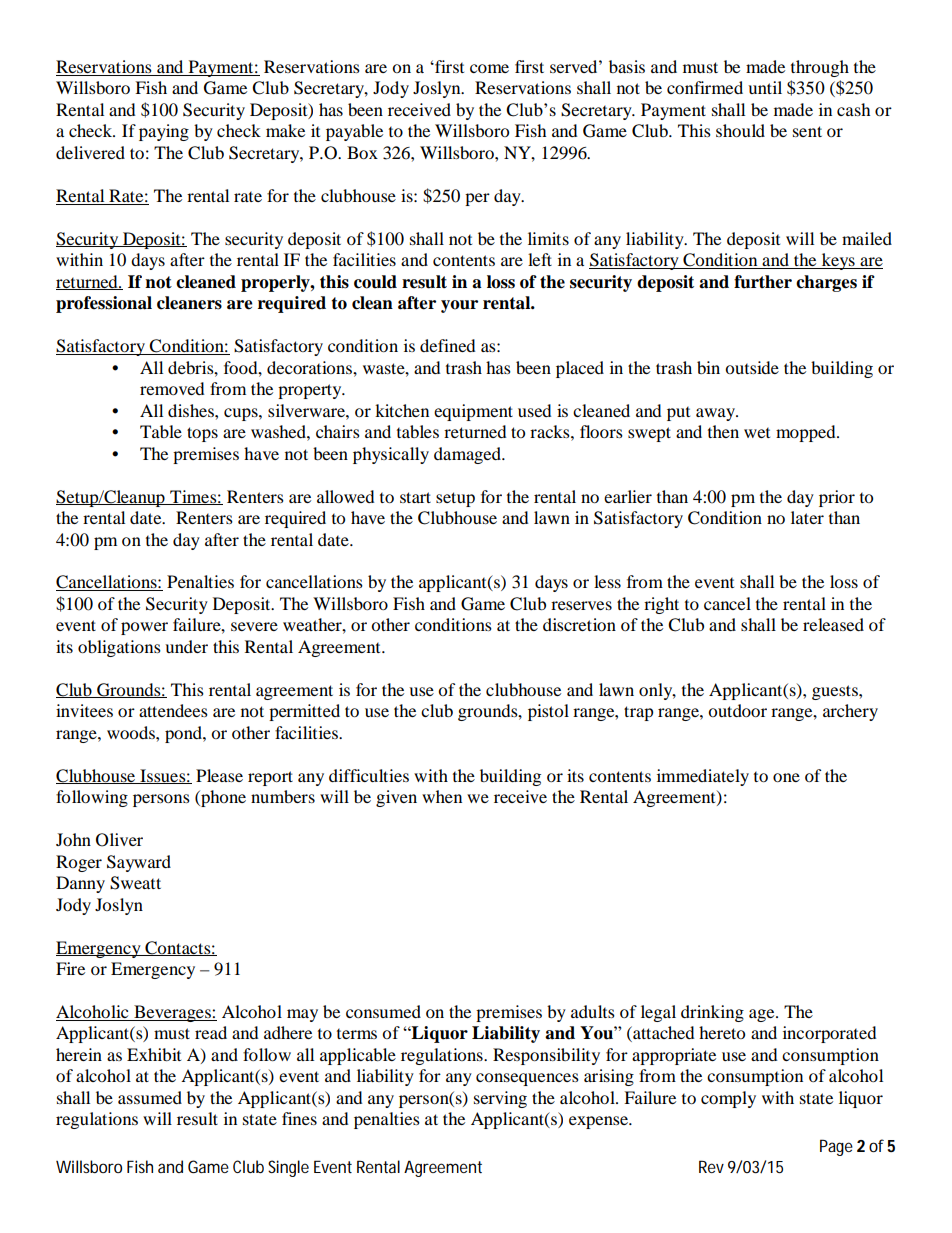  Describe the element at coordinates (489, 68) in the document. I see `come` at that location.
